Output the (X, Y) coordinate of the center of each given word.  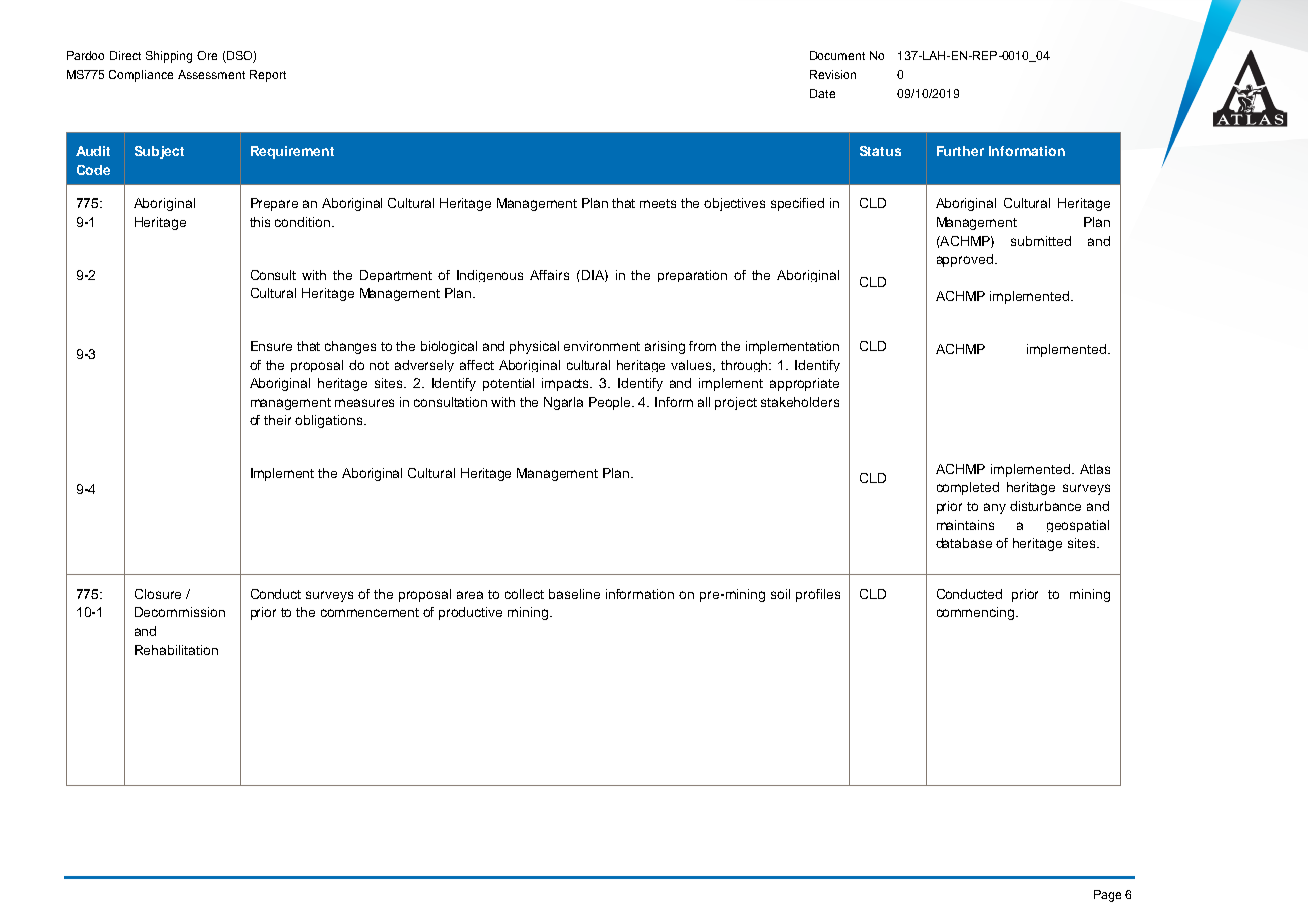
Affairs (549, 275)
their (277, 420)
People (611, 403)
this (260, 222)
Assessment (211, 74)
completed (968, 488)
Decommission (180, 612)
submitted (1041, 241)
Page (1107, 896)
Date (822, 93)
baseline (574, 594)
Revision (833, 74)
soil (780, 594)
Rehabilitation (176, 650)
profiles (818, 595)
